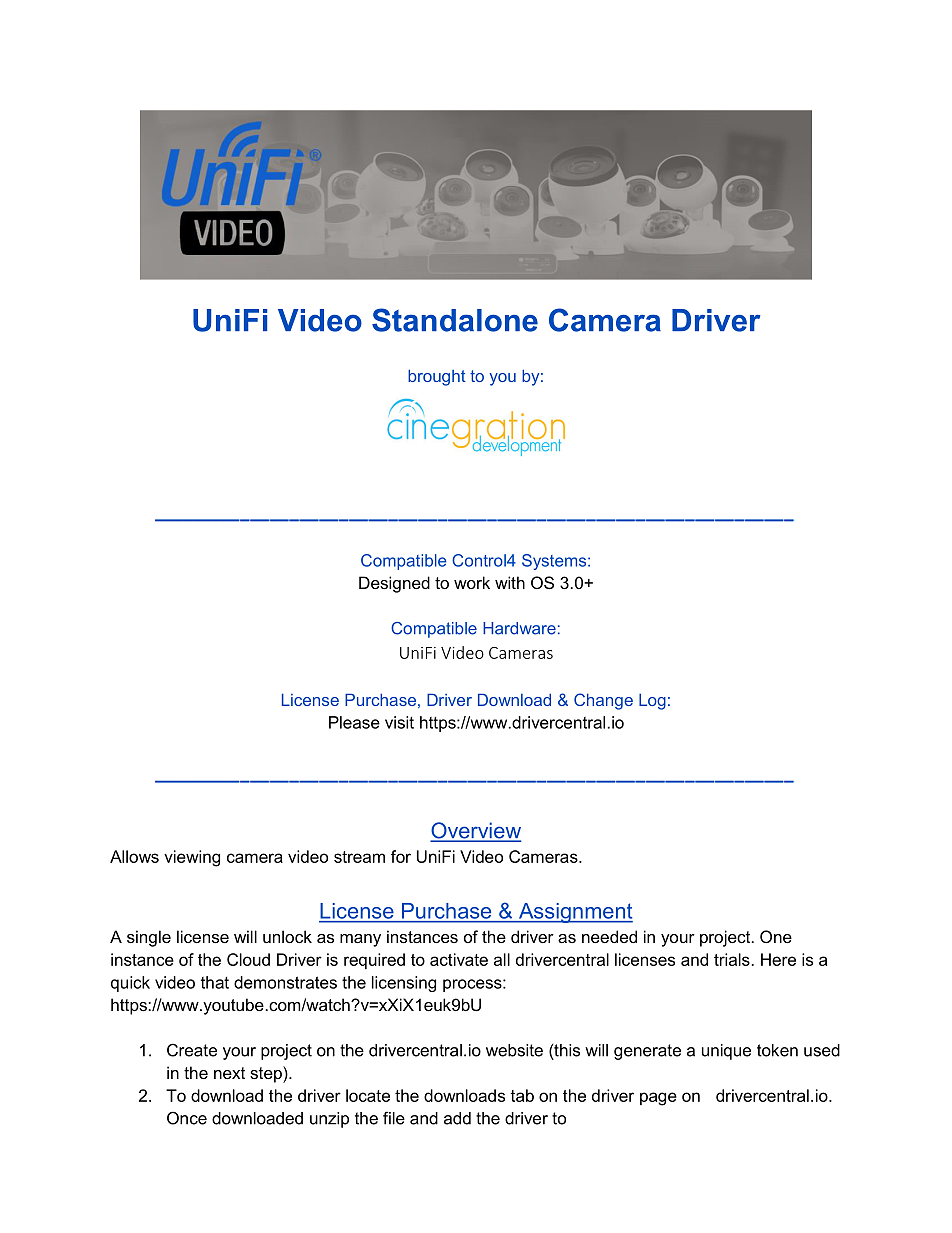 Image resolution: width=952 pixels, height=1233 pixels. Describe the element at coordinates (555, 562) in the image. I see `Systems` at that location.
